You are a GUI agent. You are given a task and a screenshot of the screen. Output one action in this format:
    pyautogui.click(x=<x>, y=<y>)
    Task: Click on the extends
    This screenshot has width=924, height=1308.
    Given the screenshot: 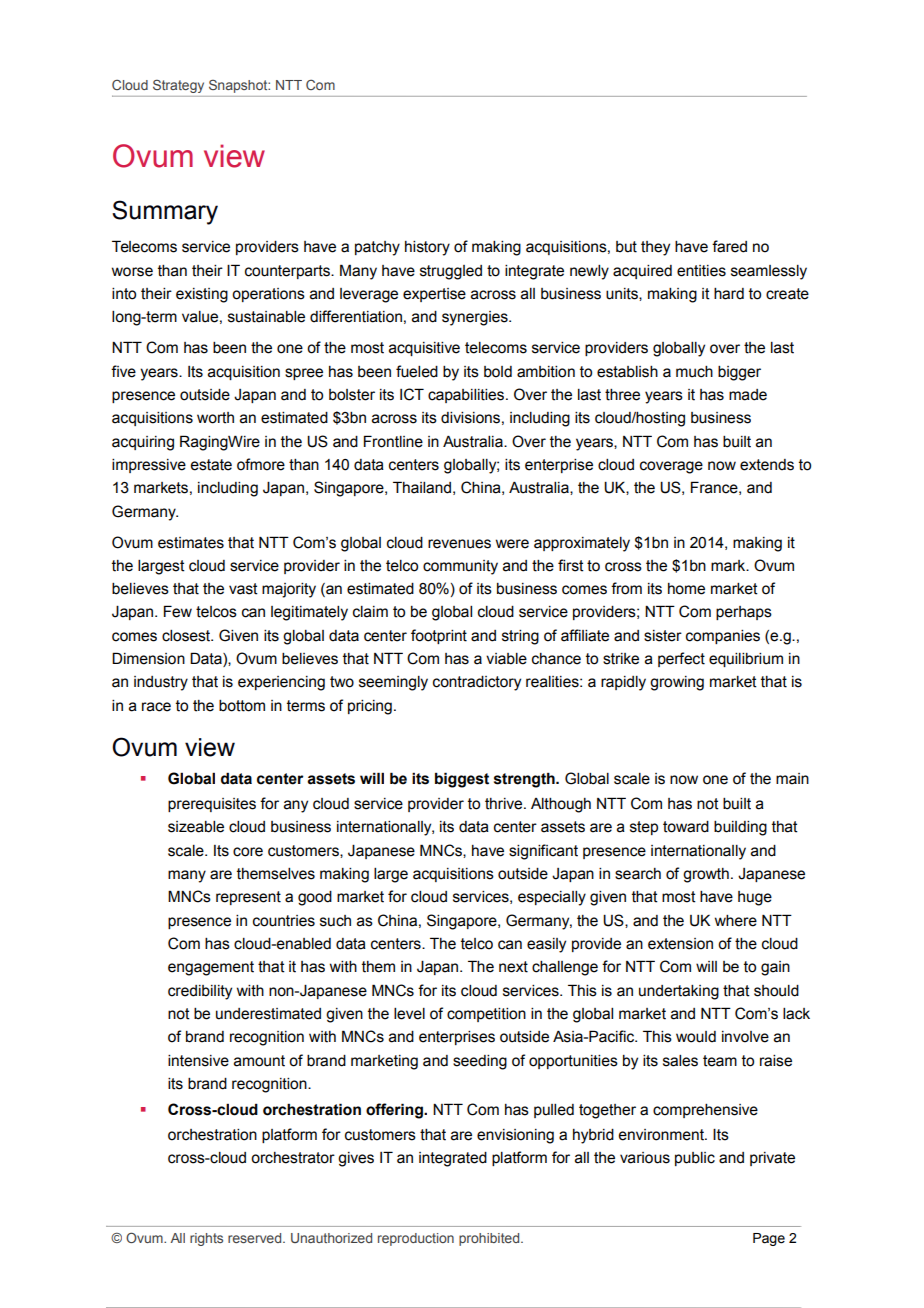 What is the action you would take?
    pyautogui.click(x=767, y=465)
